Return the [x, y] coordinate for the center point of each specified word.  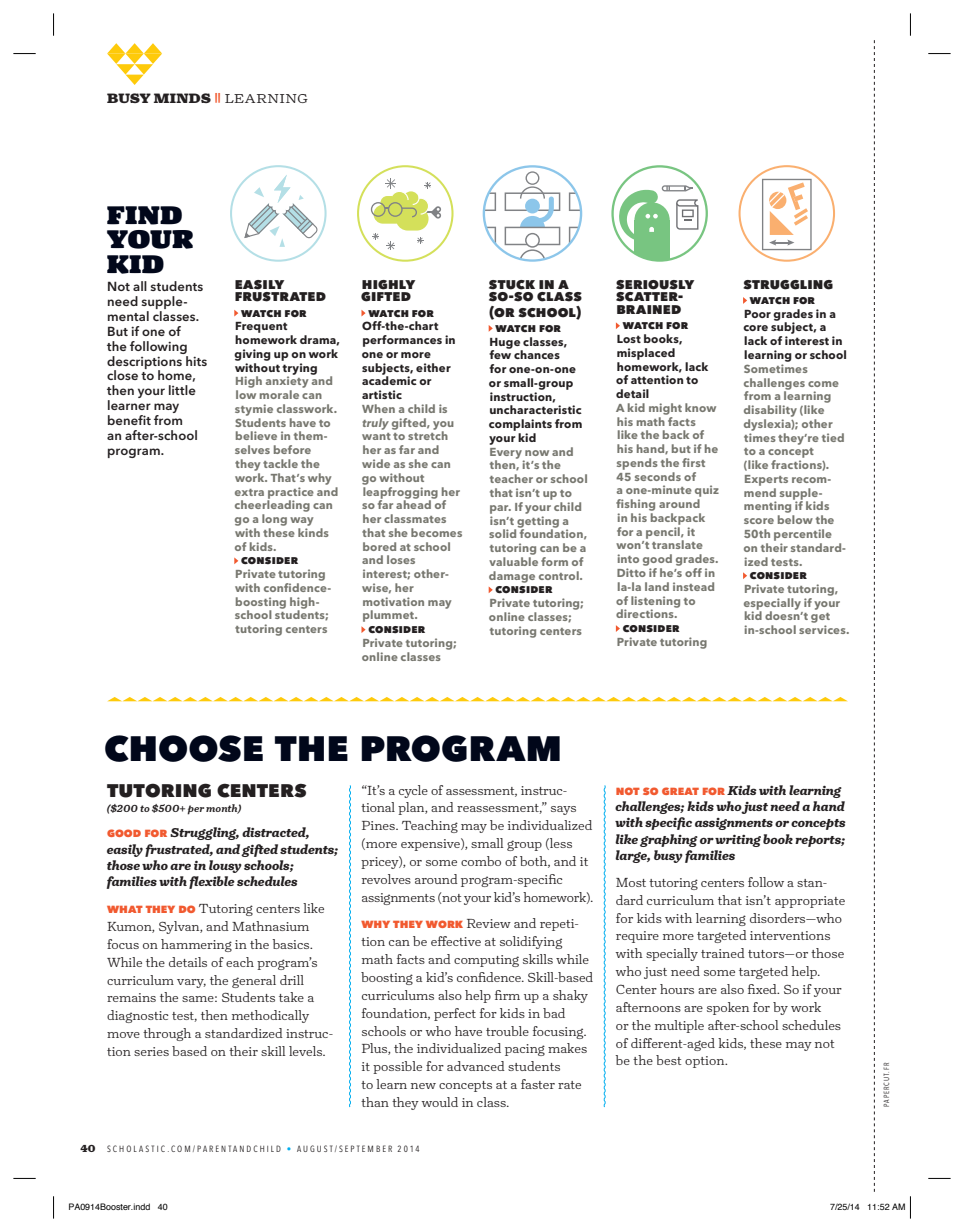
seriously [655, 285]
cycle [413, 791]
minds [182, 98]
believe [256, 435]
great [680, 791]
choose [184, 748]
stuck [512, 285]
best [668, 1060]
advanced [476, 1066]
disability [770, 411]
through [167, 1034]
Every [507, 454]
